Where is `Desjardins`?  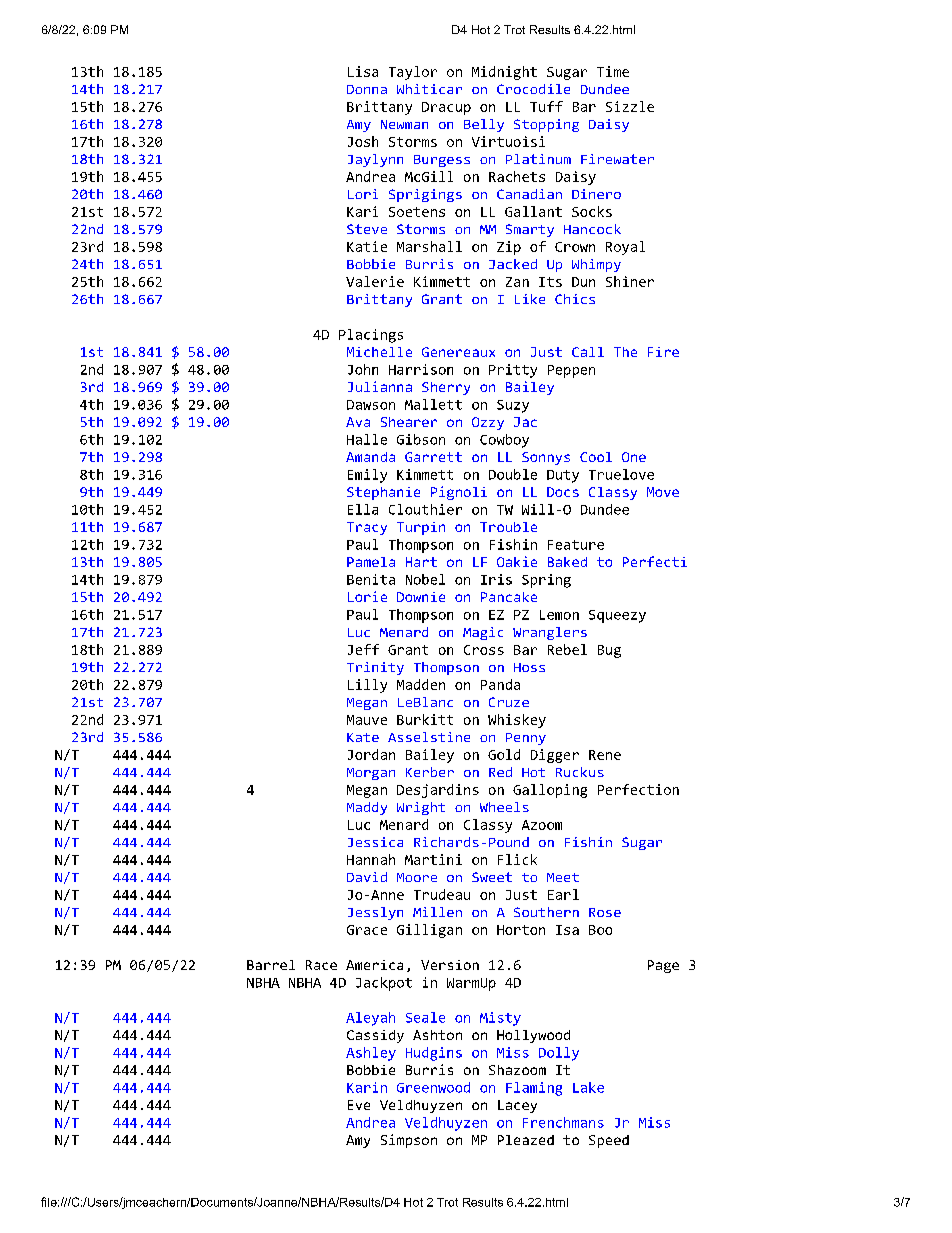
Desjardins is located at coordinates (438, 791).
